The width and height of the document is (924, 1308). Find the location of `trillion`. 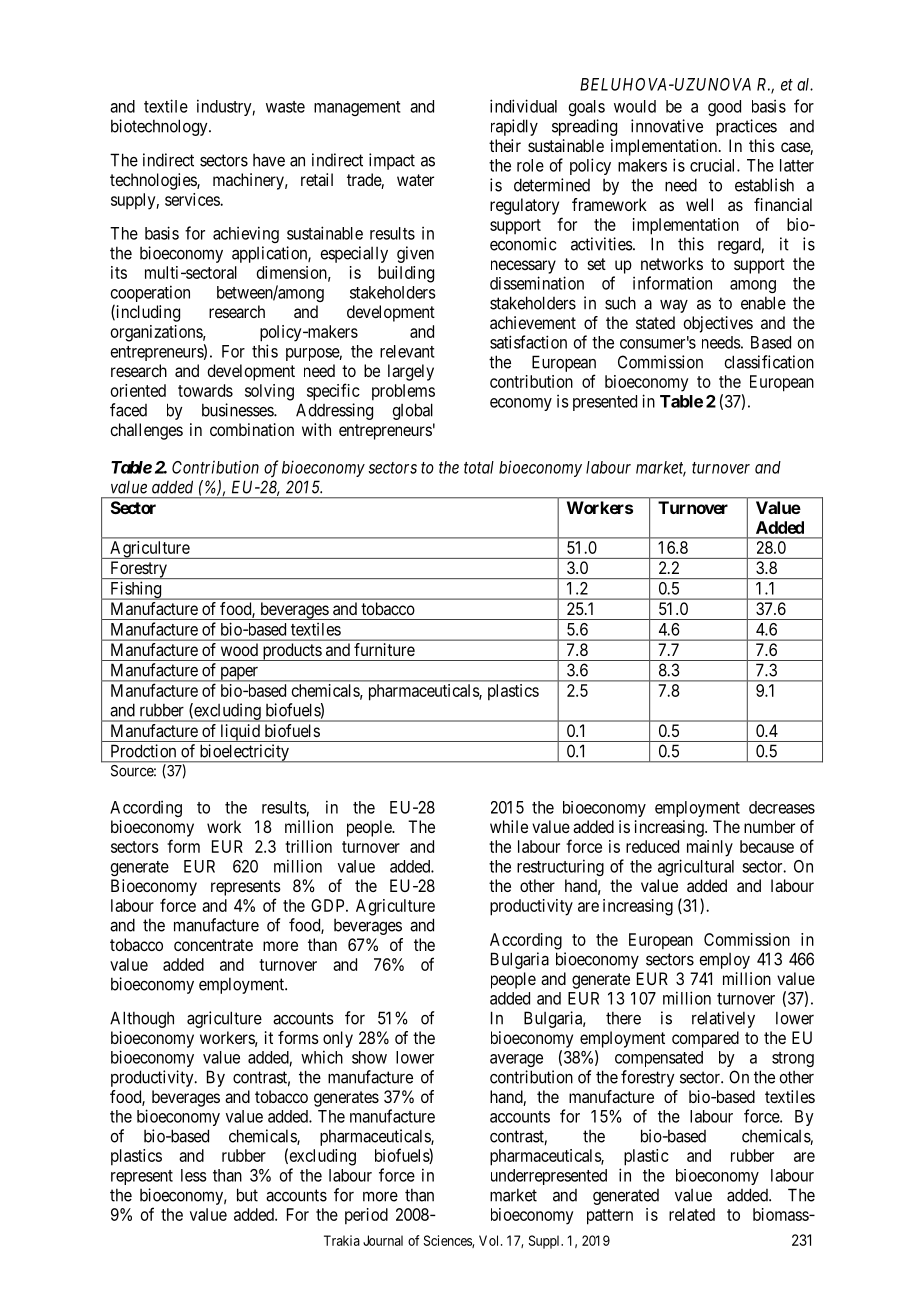

trillion is located at coordinates (308, 846).
